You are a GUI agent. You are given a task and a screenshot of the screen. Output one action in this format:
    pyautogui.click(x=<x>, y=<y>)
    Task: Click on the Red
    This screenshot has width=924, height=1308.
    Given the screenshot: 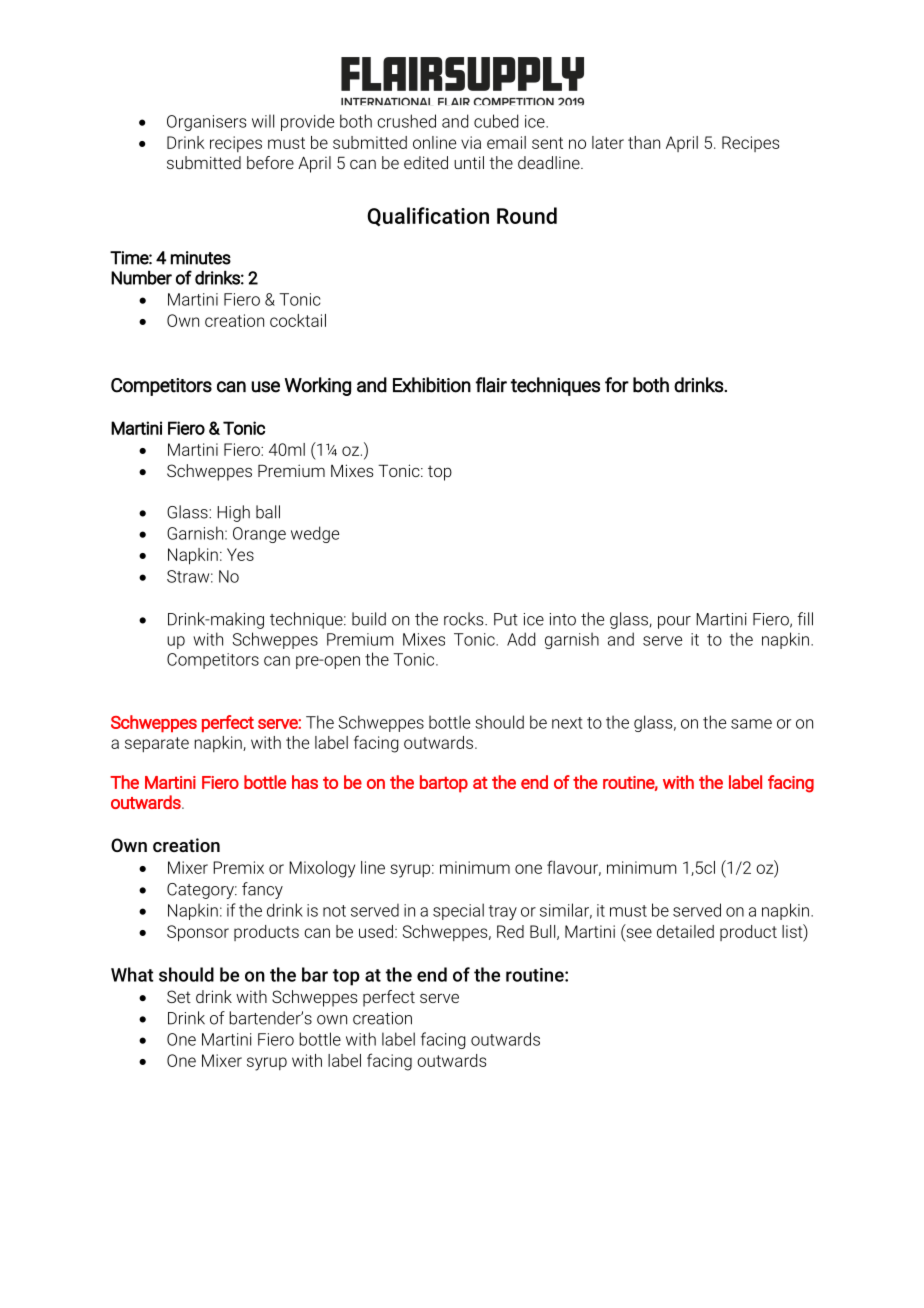 What is the action you would take?
    pyautogui.click(x=510, y=931)
